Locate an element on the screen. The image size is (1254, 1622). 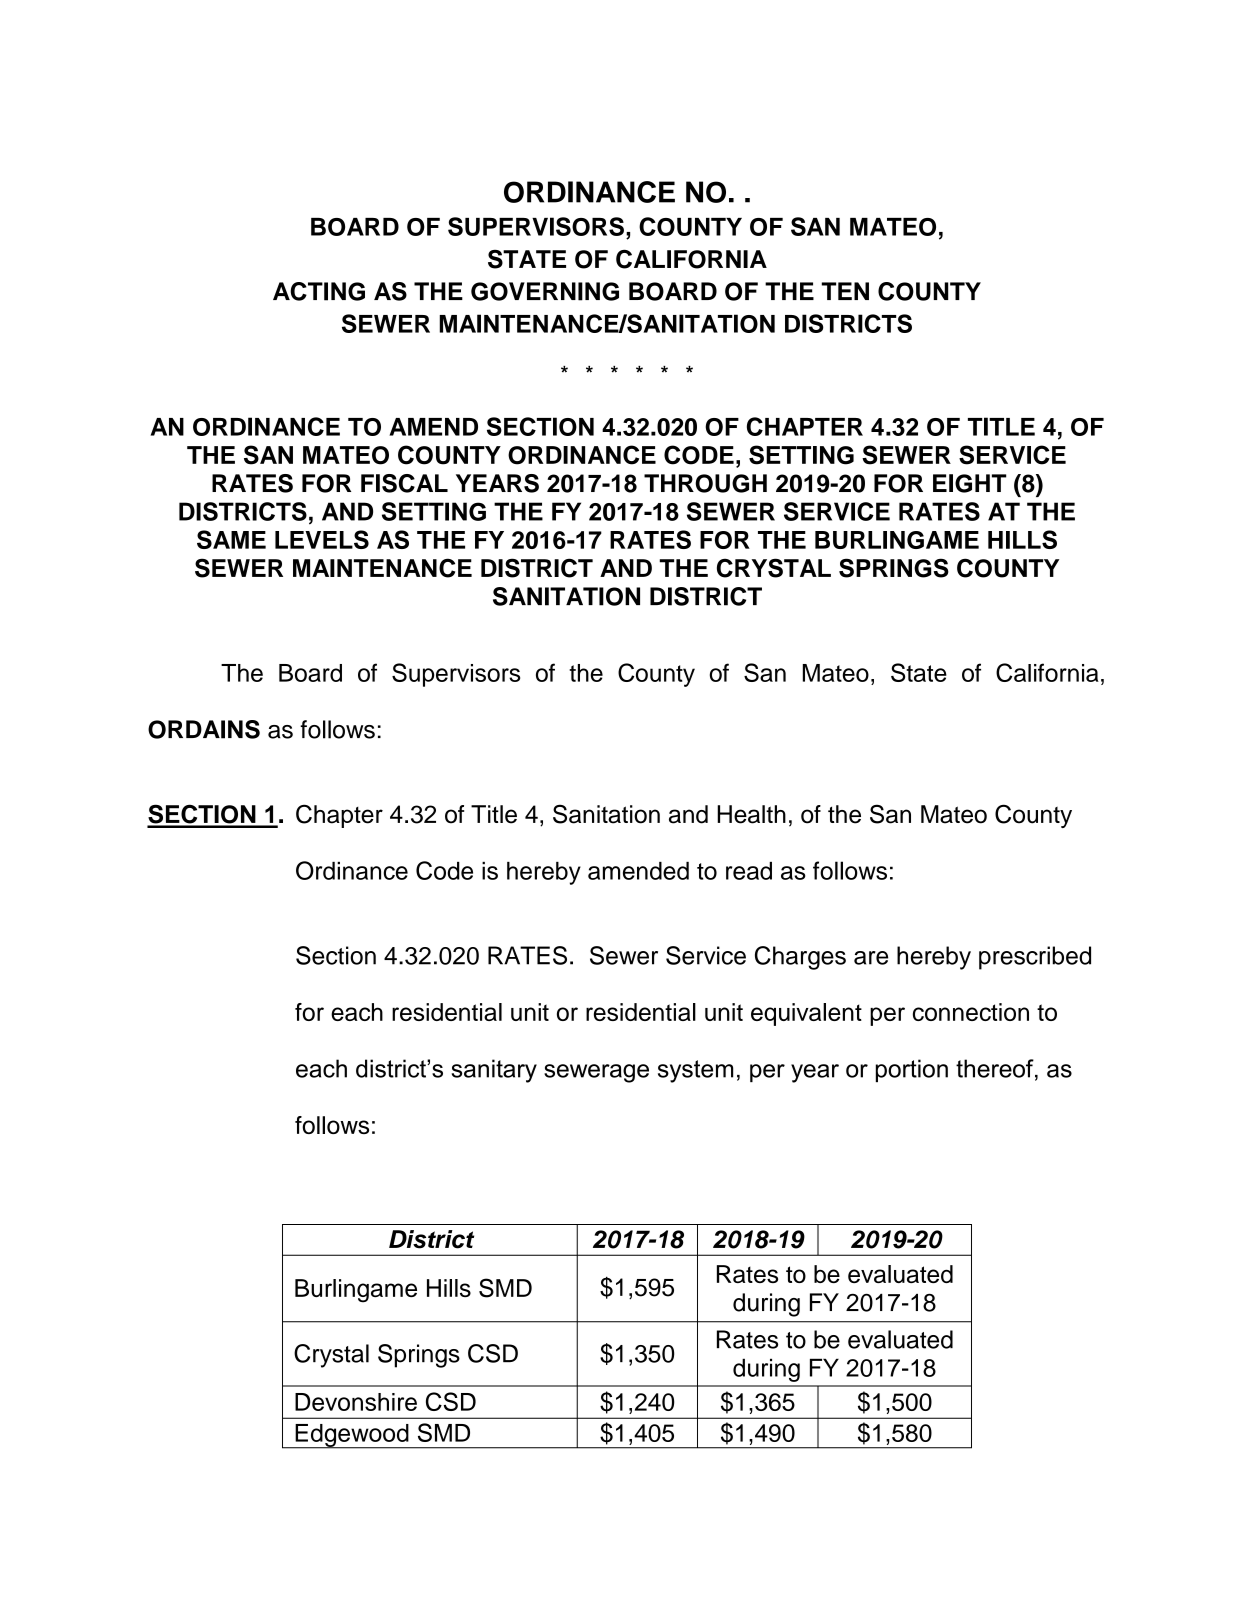
EIGHT is located at coordinates (970, 483).
